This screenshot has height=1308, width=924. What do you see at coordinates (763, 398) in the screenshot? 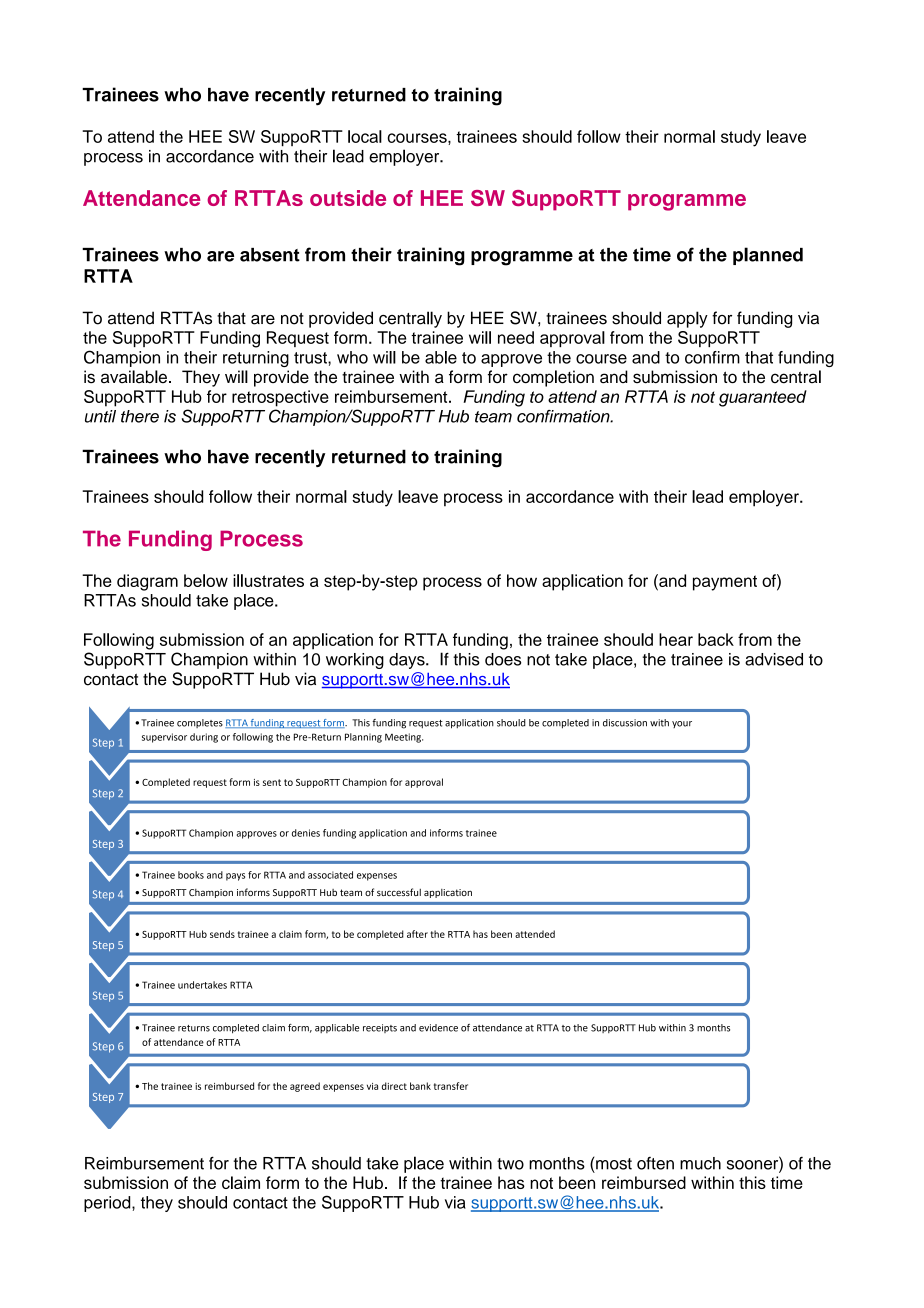
I see `guaranteed` at bounding box center [763, 398].
